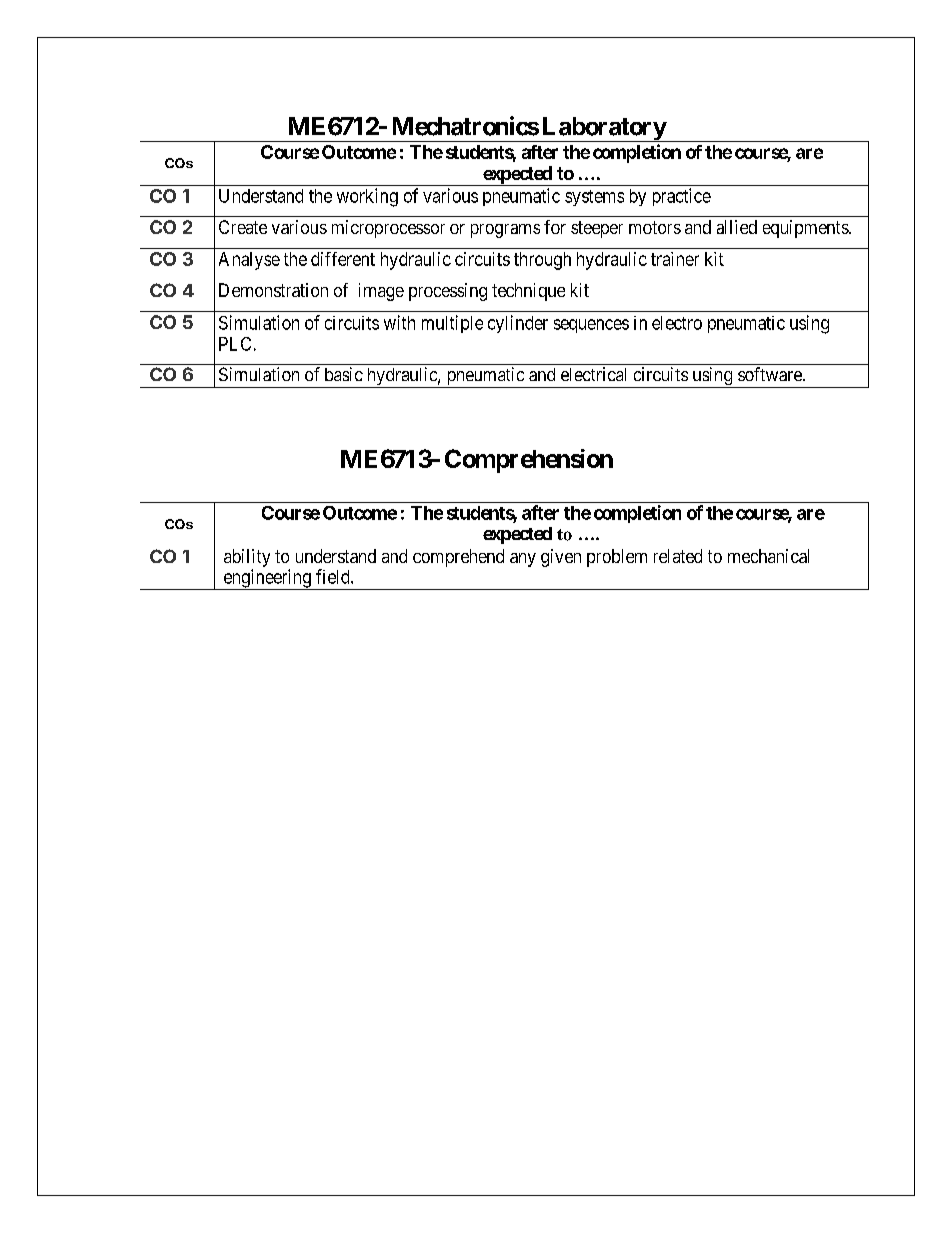  What do you see at coordinates (771, 374) in the screenshot?
I see `software` at bounding box center [771, 374].
